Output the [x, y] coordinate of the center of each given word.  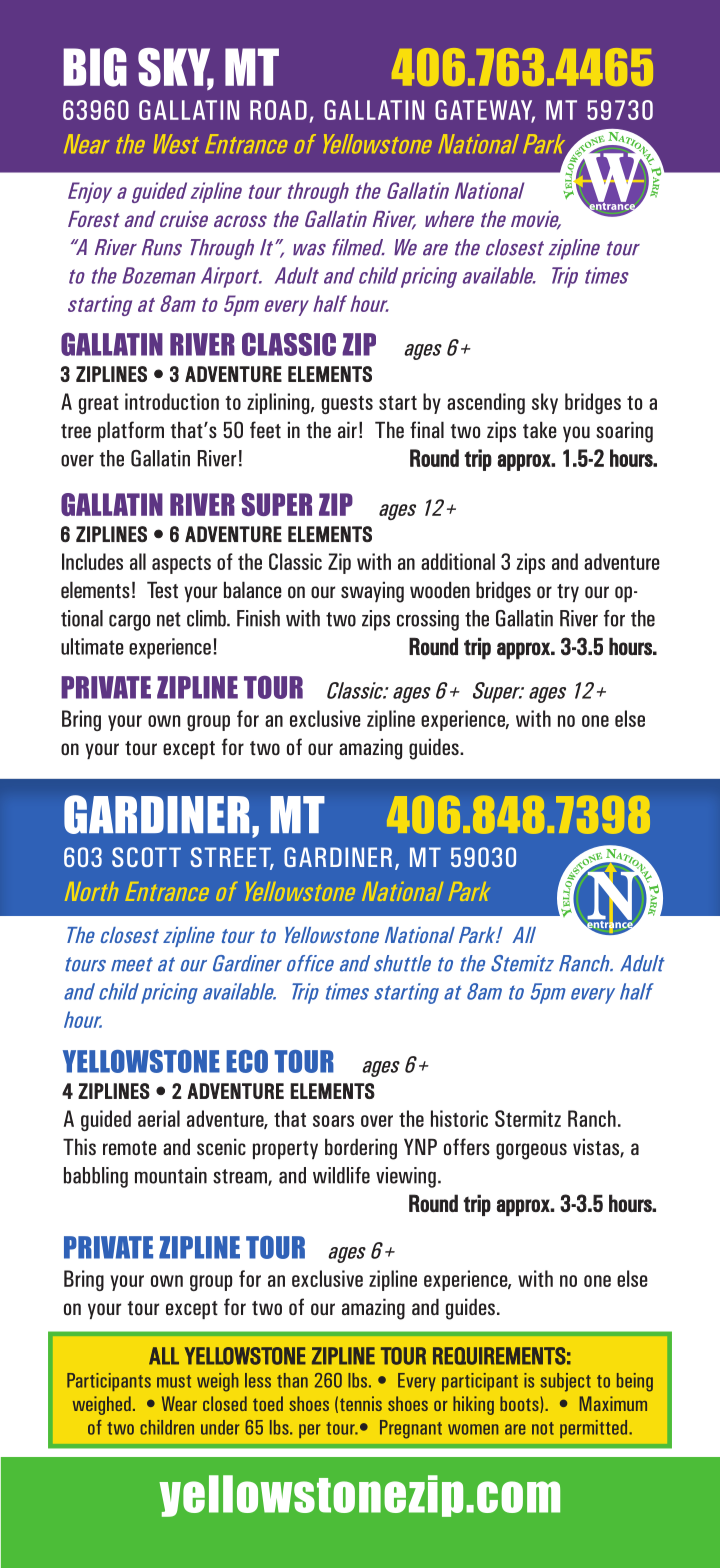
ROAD [278, 110]
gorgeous [531, 1151]
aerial [159, 1118]
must [174, 1381]
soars [333, 1121]
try [568, 593]
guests [347, 404]
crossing [428, 620]
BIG [95, 67]
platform [131, 431]
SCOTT [146, 857]
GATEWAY [485, 111]
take [540, 429]
